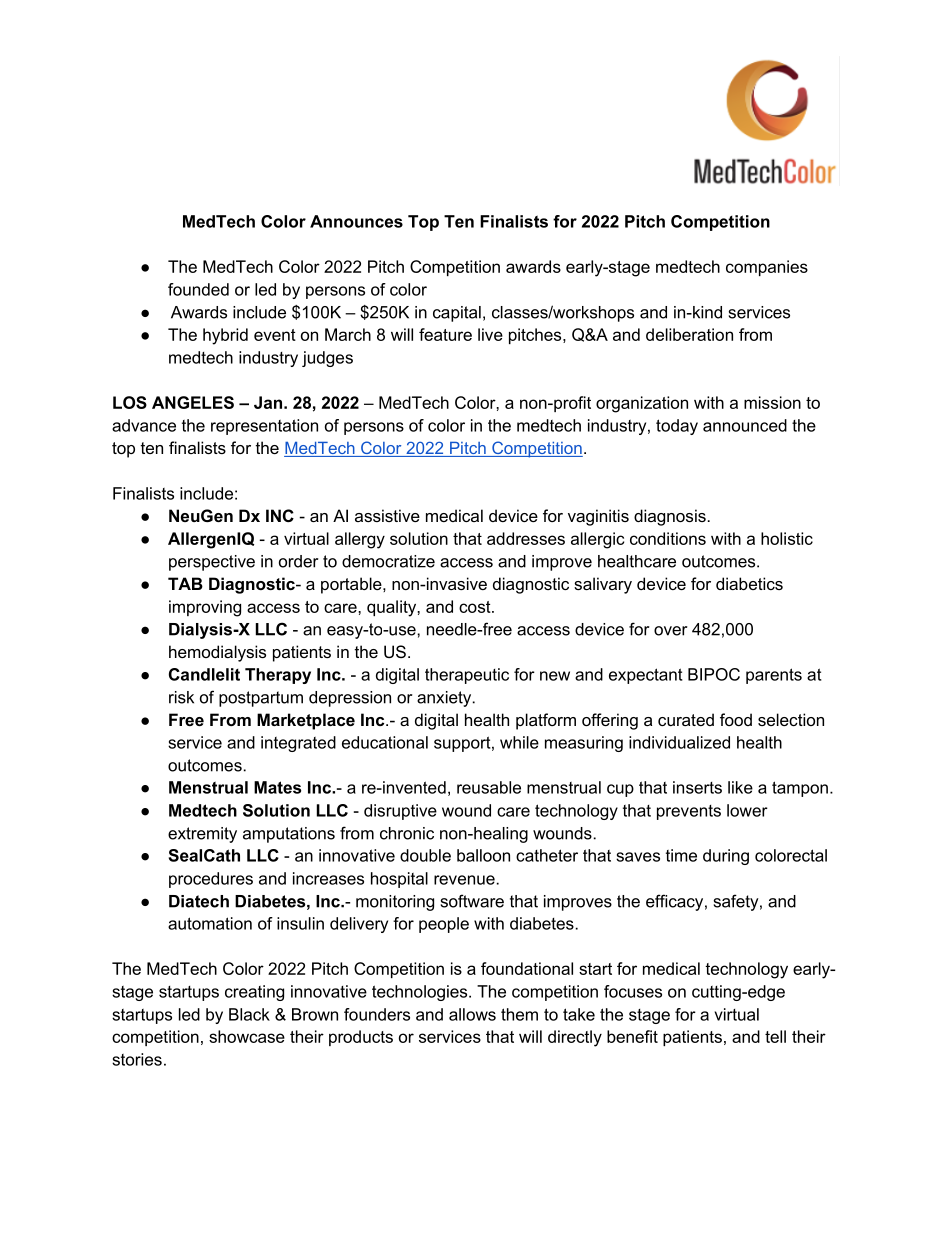  Describe the element at coordinates (457, 314) in the screenshot. I see `capital` at that location.
